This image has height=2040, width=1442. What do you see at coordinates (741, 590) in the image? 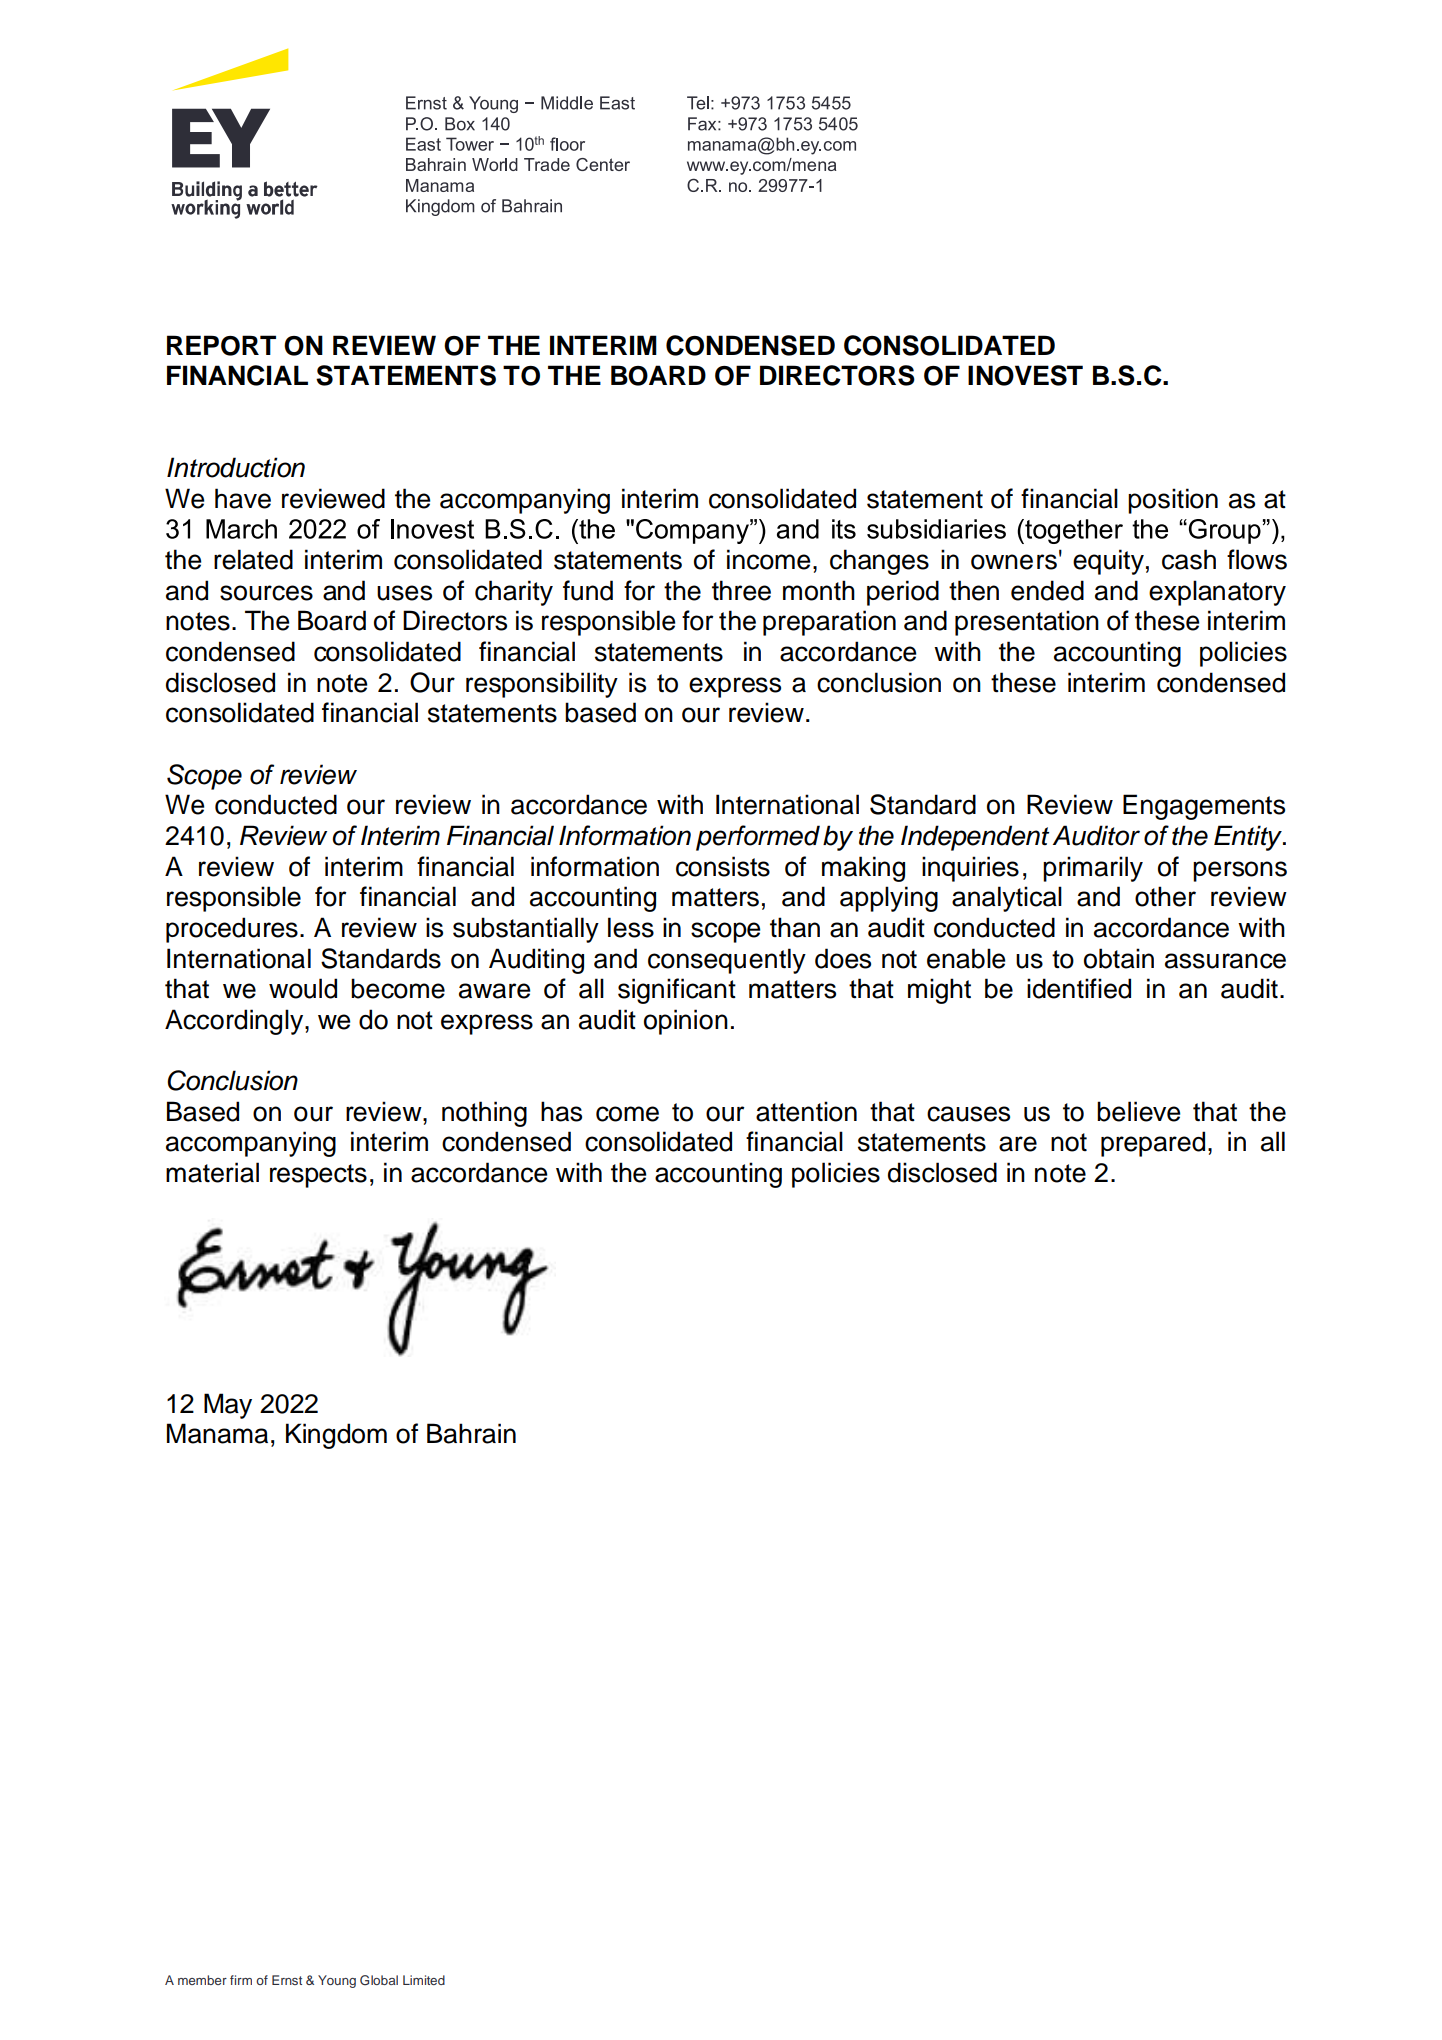
I see `three` at bounding box center [741, 590].
